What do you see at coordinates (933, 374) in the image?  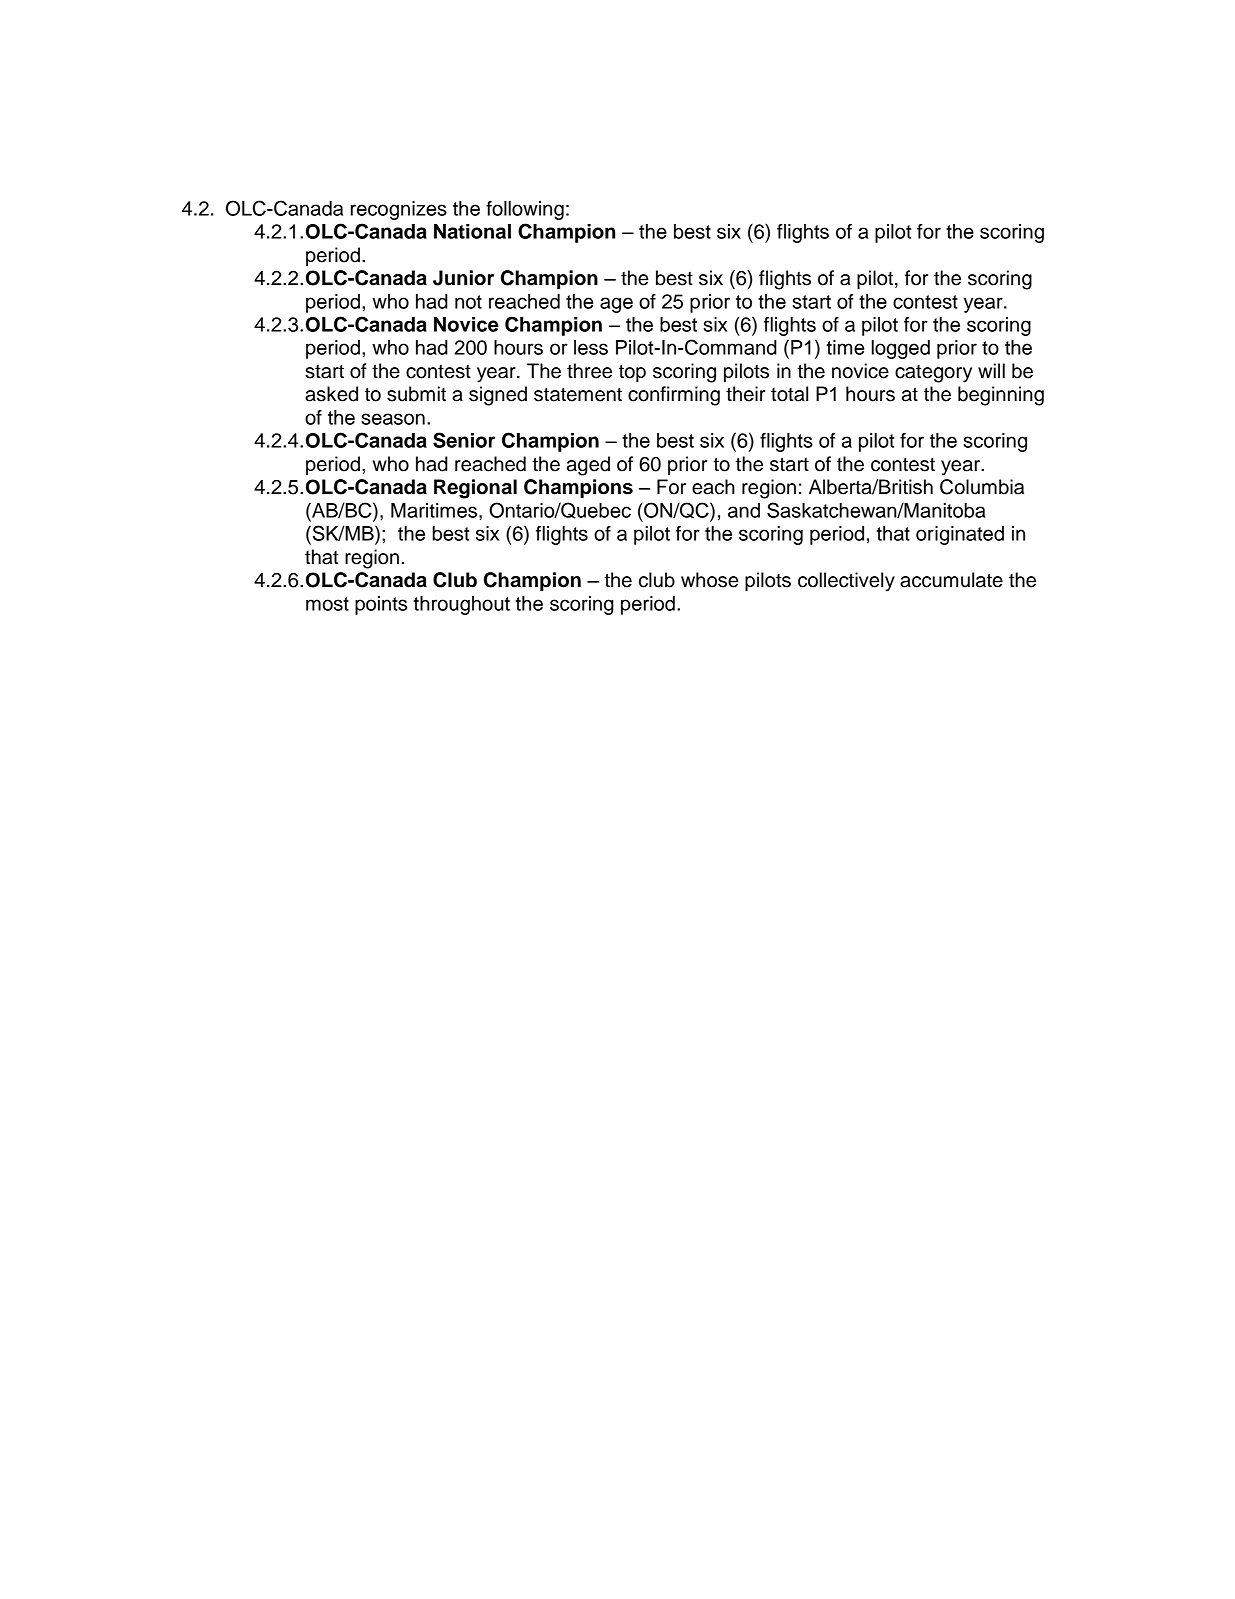 I see `category` at bounding box center [933, 374].
